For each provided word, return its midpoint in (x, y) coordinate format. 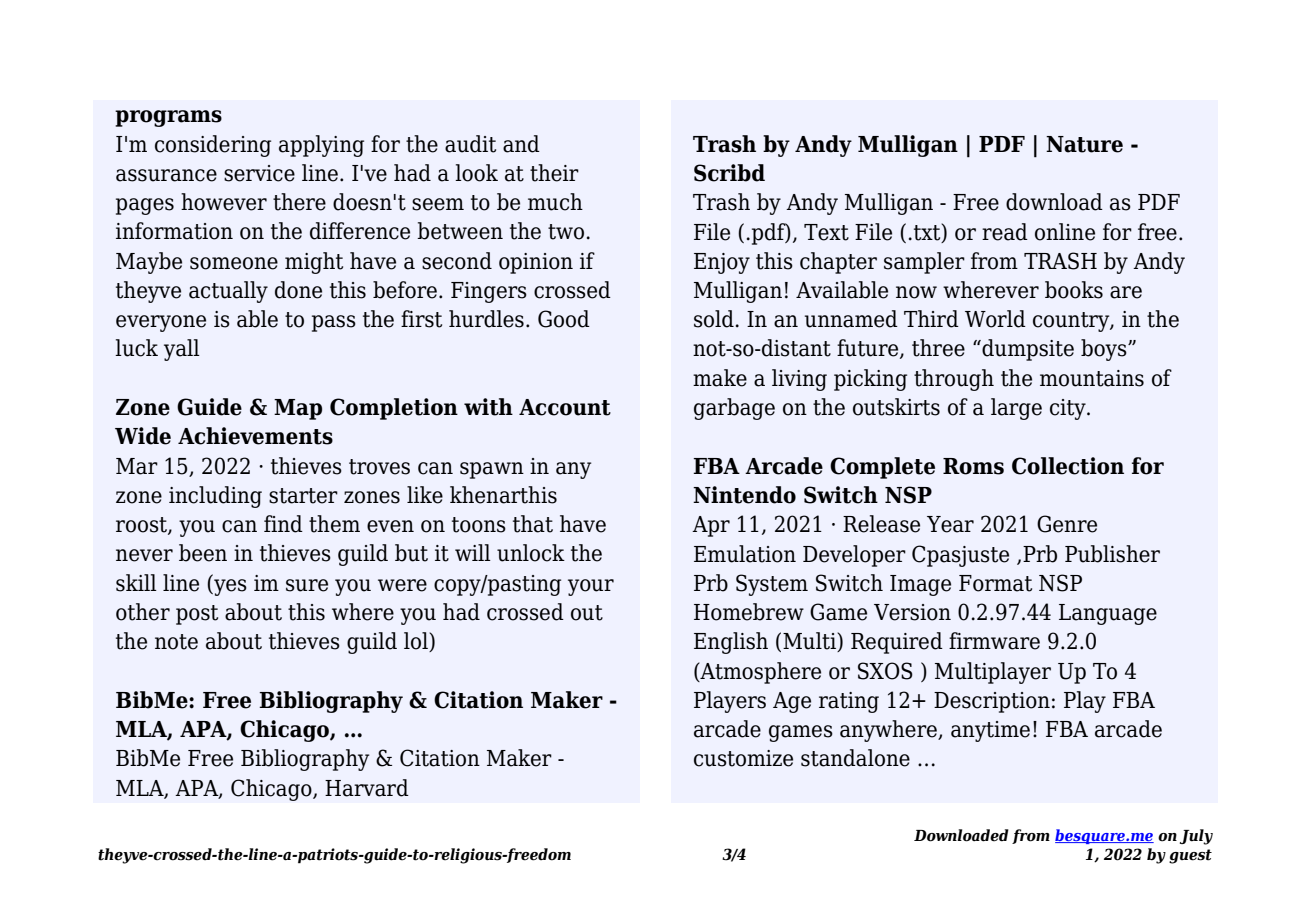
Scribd (729, 173)
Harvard (367, 788)
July (1196, 837)
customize (743, 758)
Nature (1084, 144)
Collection (1068, 466)
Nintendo (744, 495)
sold (714, 319)
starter (303, 496)
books (1074, 290)
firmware (994, 641)
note (176, 642)
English (731, 643)
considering (213, 146)
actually (228, 292)
